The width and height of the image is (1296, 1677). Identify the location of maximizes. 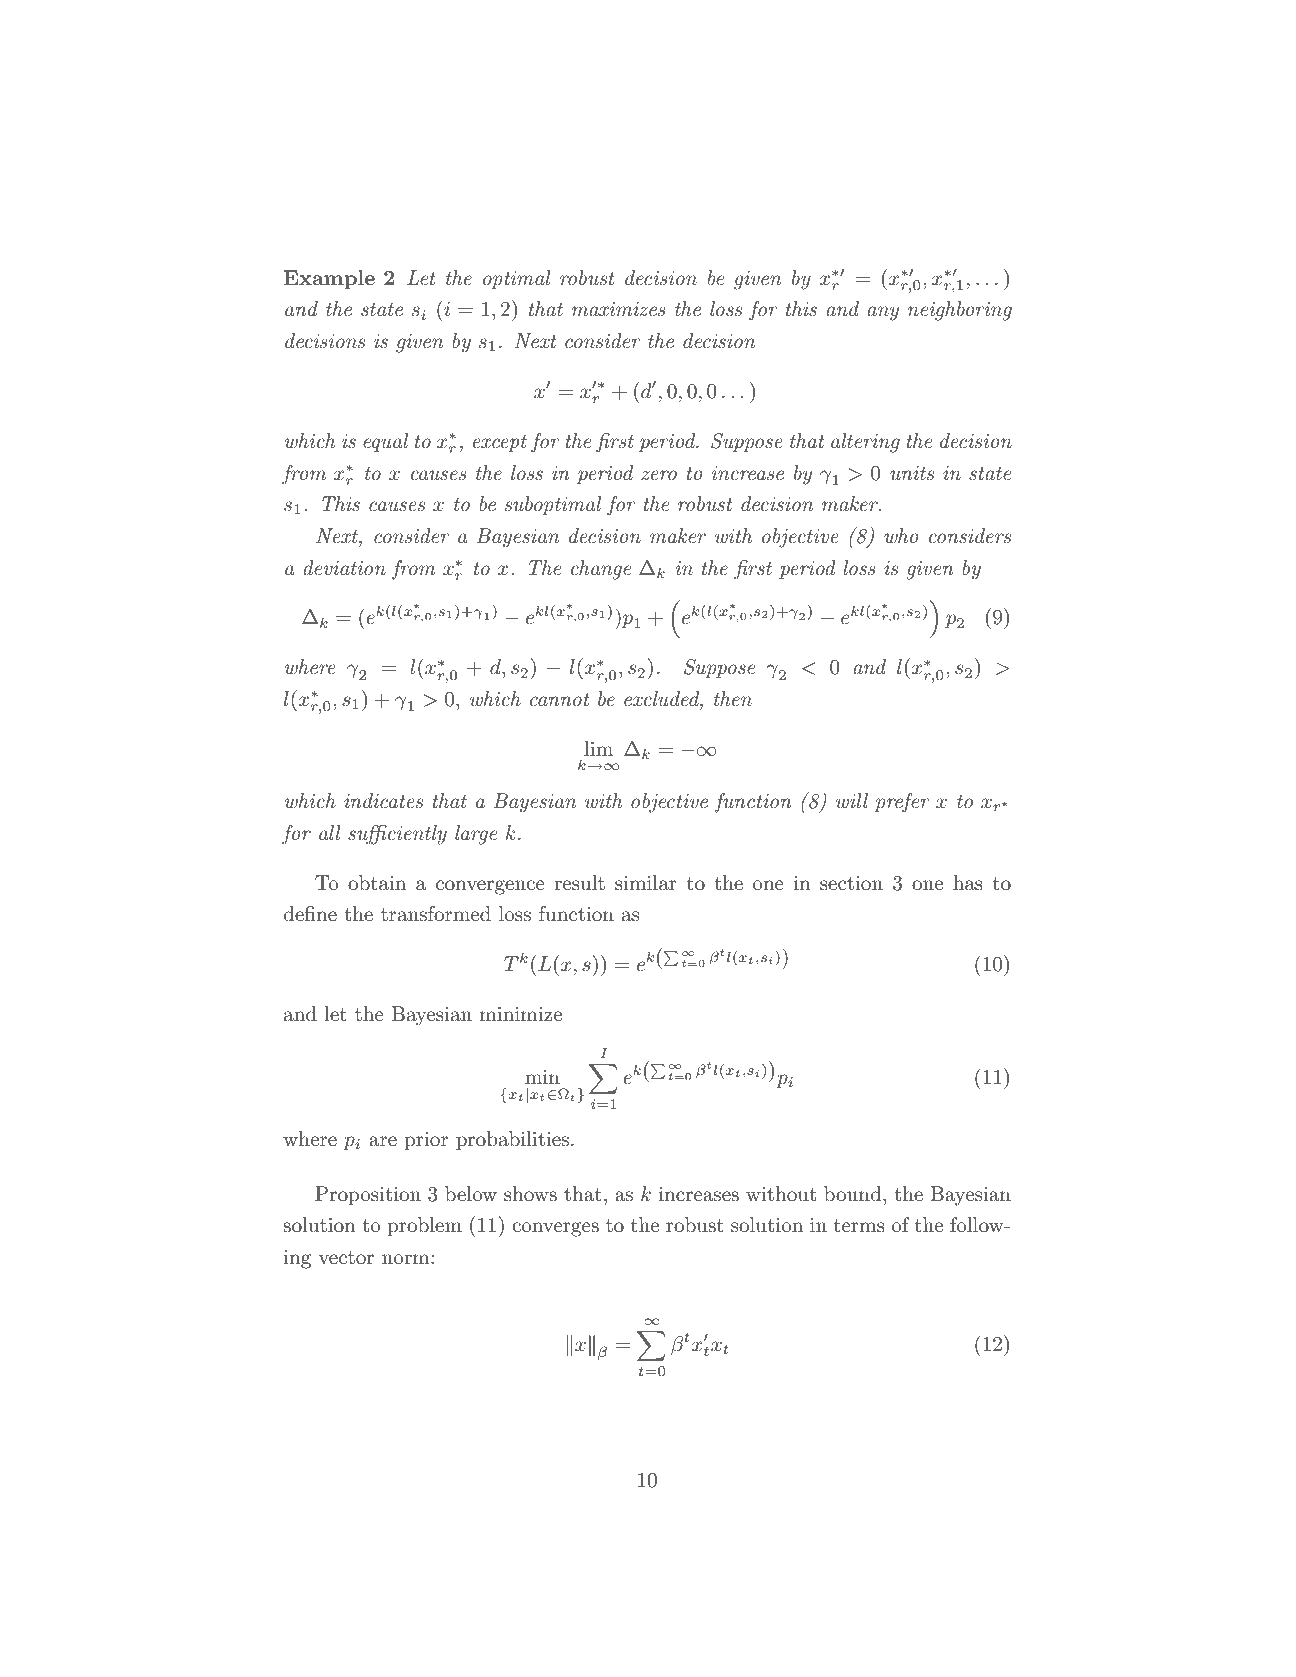
(619, 309).
